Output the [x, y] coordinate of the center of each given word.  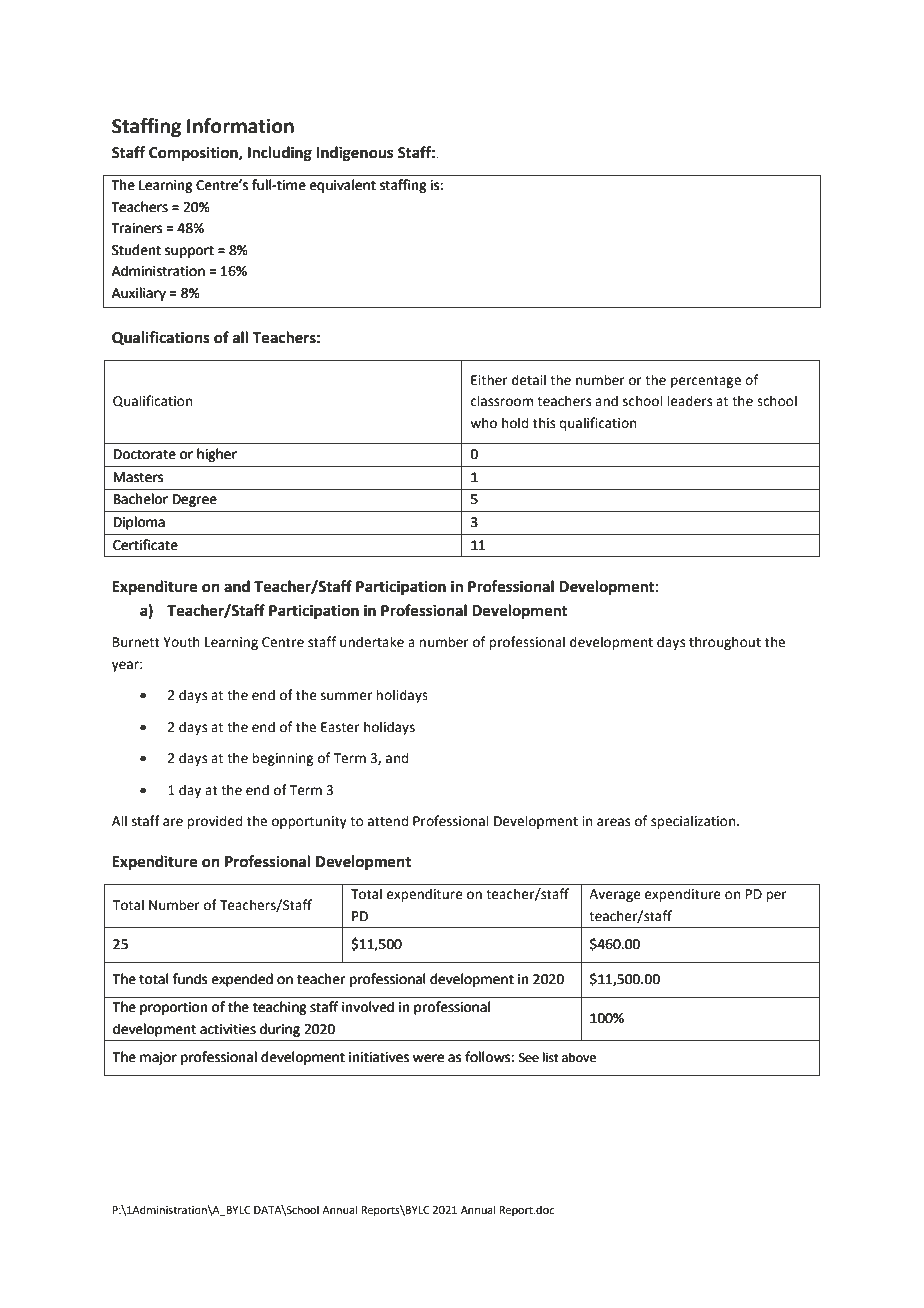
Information [240, 126]
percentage [706, 382]
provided [214, 822]
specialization [694, 822]
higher [217, 455]
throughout [725, 643]
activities [228, 1029]
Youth [181, 642]
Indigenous [354, 154]
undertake [372, 642]
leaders [689, 401]
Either [489, 380]
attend [388, 821]
